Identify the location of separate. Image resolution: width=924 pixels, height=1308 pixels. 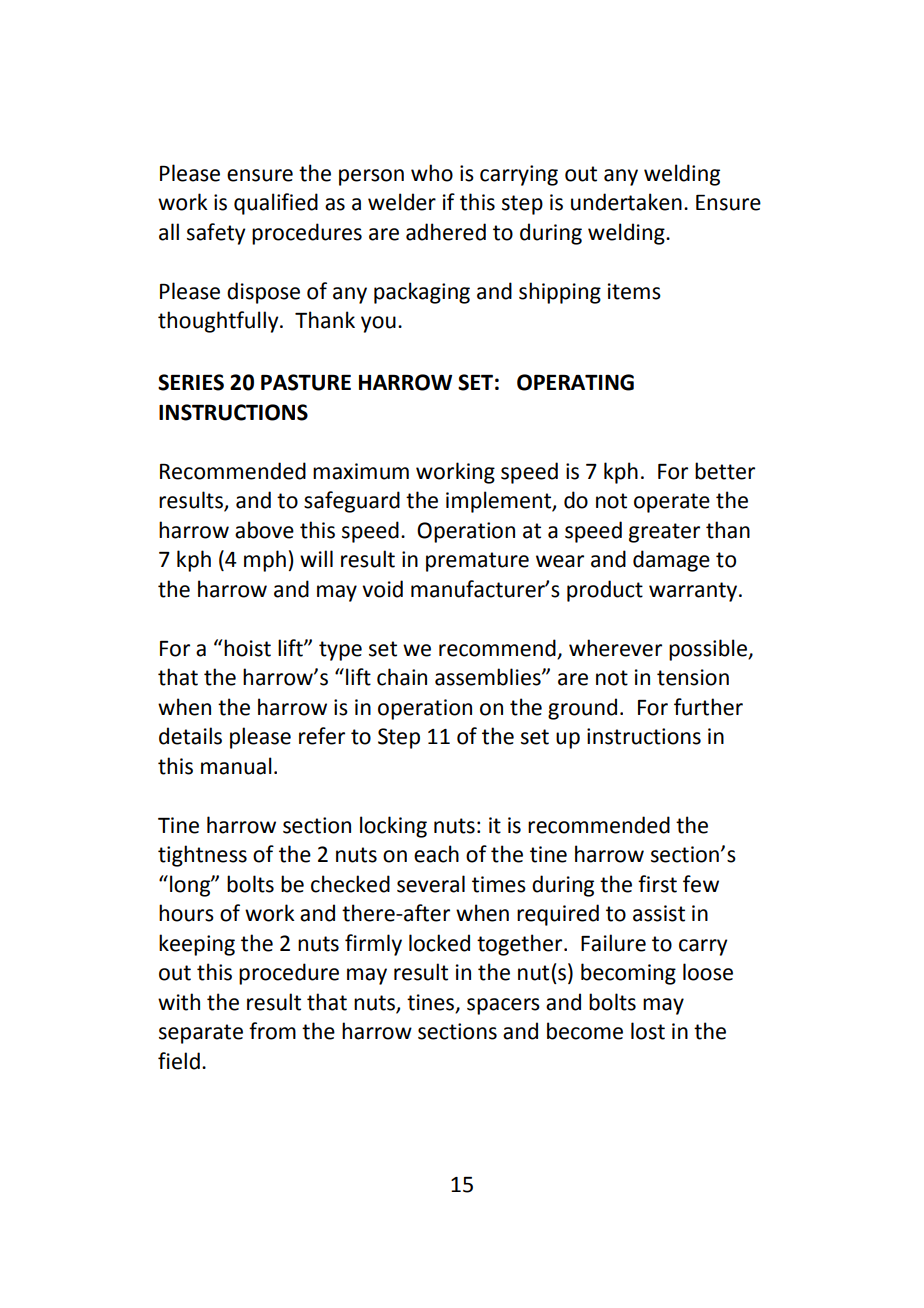
(201, 1034).
